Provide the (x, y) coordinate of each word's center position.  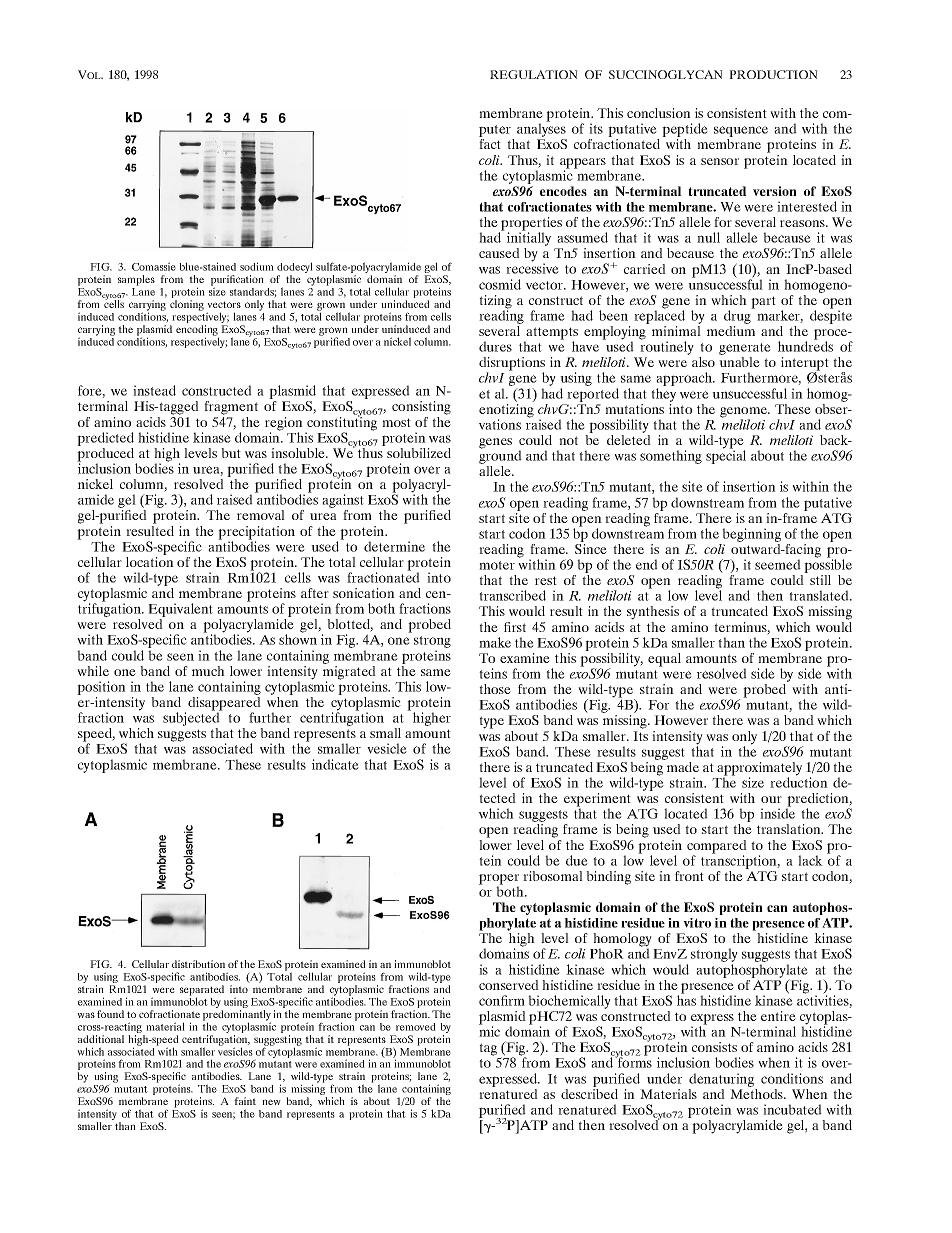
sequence (741, 133)
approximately (759, 770)
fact (490, 144)
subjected (192, 719)
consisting (421, 408)
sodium (257, 266)
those (495, 689)
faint (245, 1101)
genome (744, 413)
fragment (231, 408)
